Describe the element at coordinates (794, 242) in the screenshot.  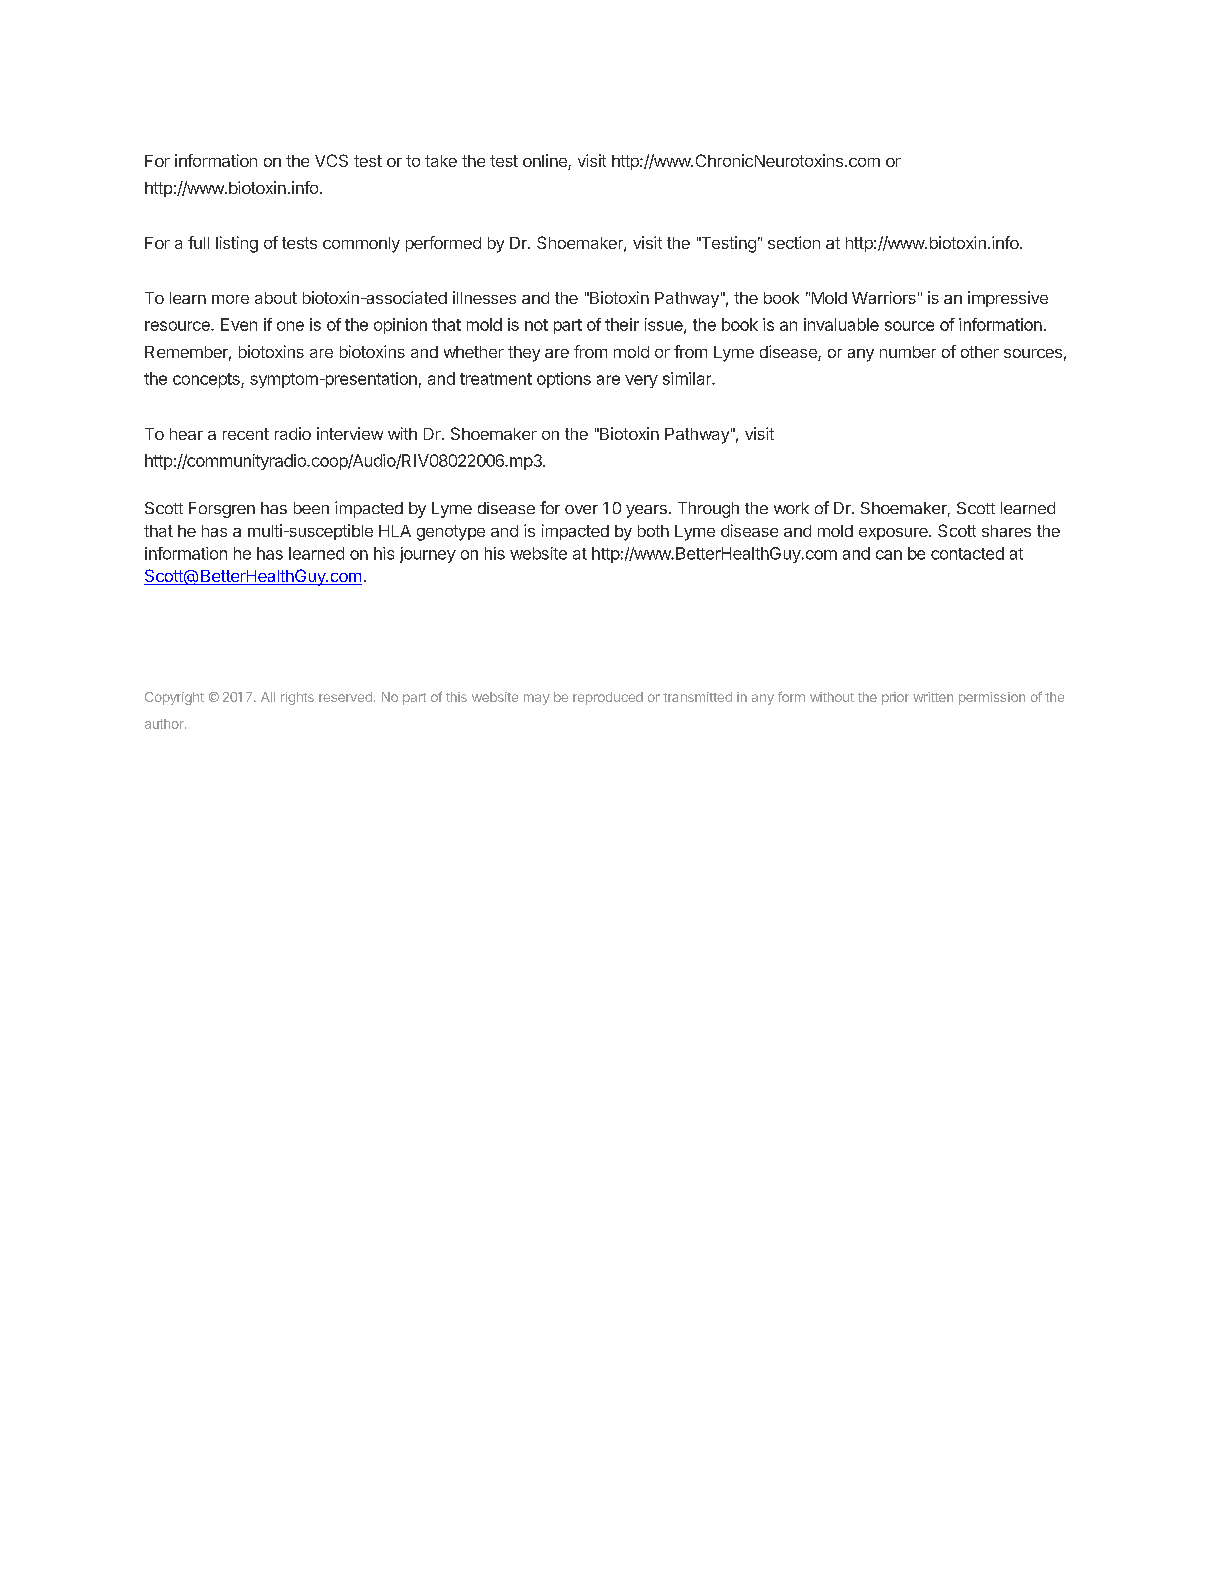
I see `section` at that location.
